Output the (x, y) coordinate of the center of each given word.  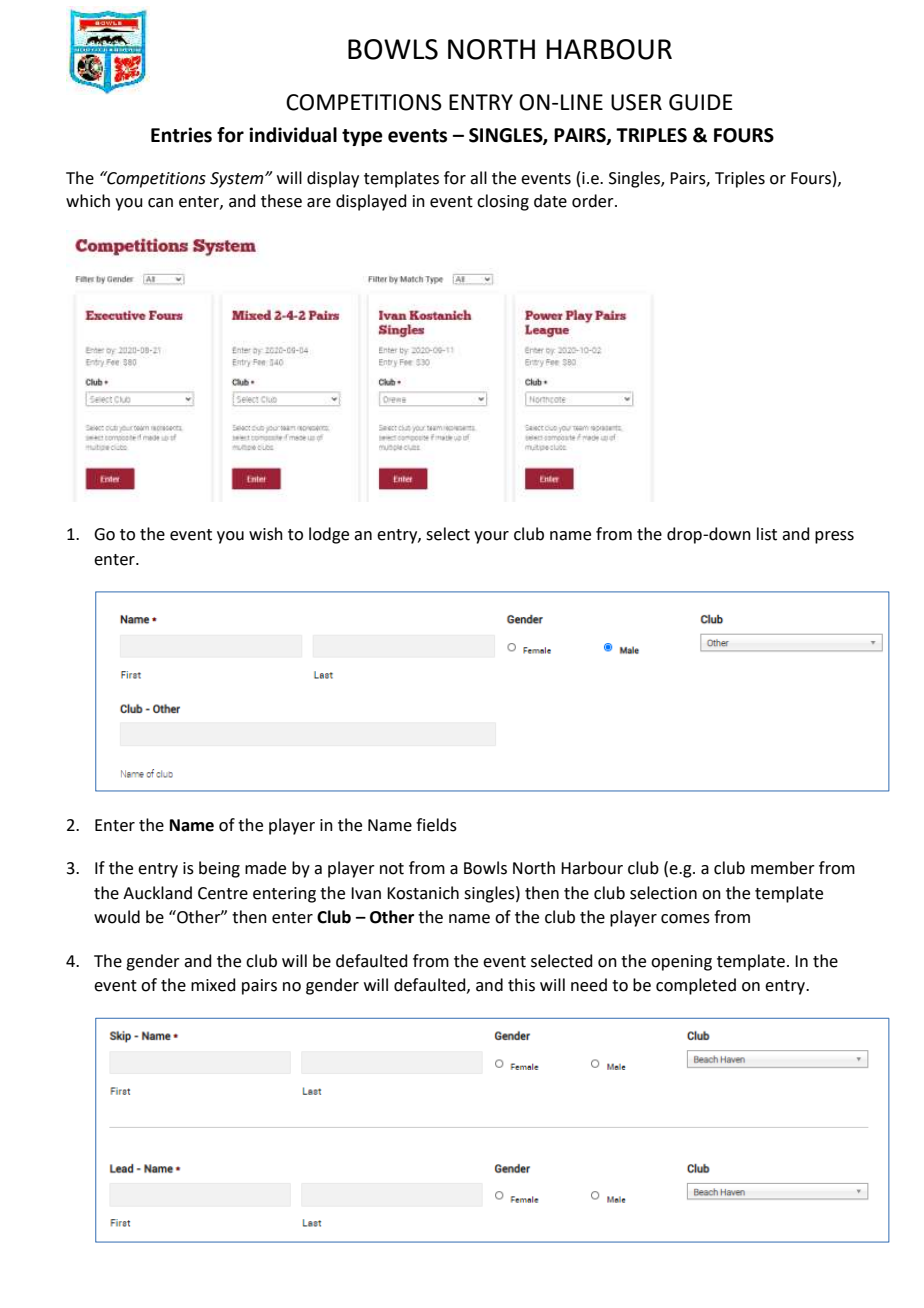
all (478, 178)
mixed (213, 985)
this (521, 985)
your (491, 537)
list (767, 534)
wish (266, 534)
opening (681, 963)
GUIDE (701, 102)
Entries (181, 135)
